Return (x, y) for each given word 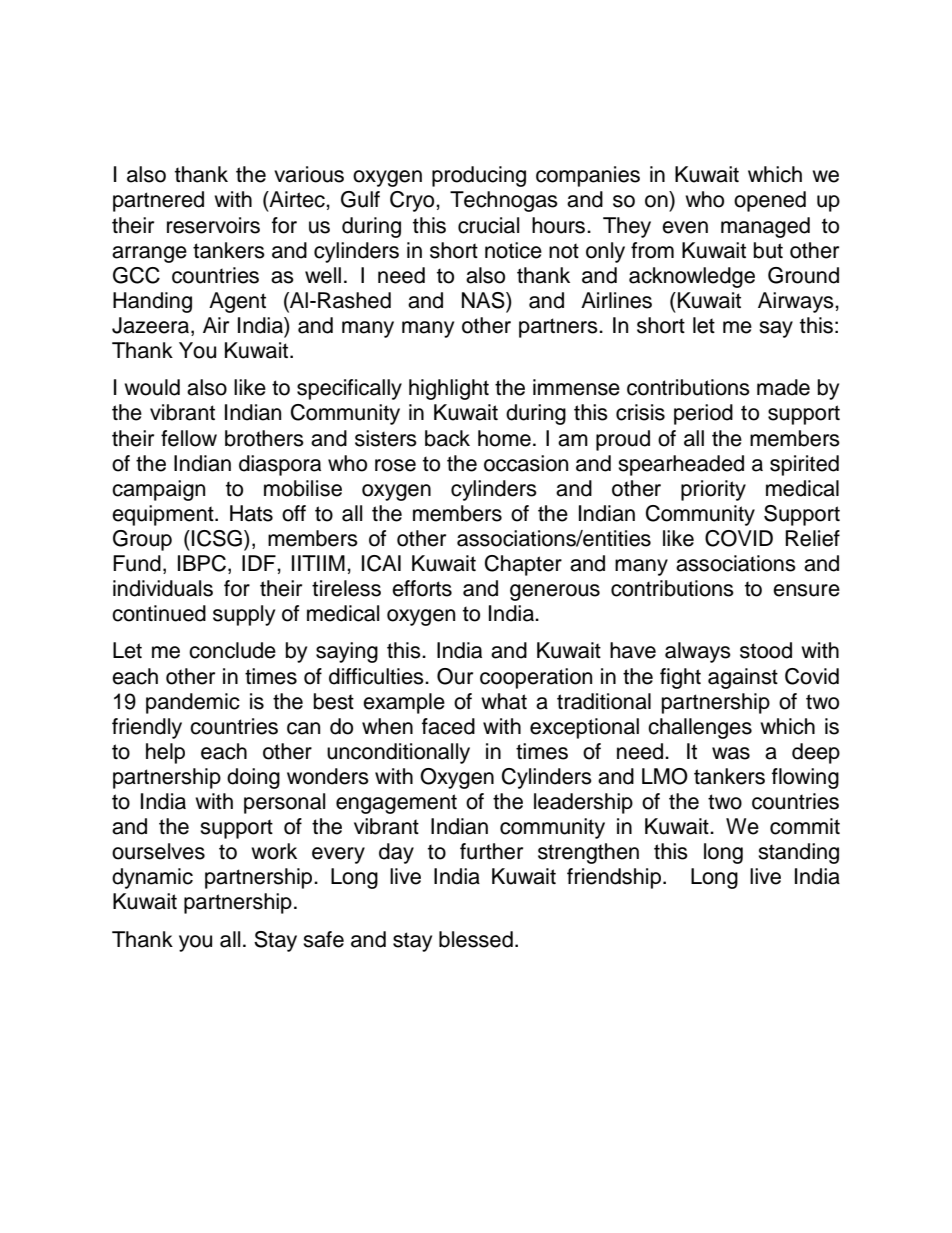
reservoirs (213, 225)
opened (770, 201)
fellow (189, 438)
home (504, 438)
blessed (476, 939)
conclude (232, 650)
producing (479, 176)
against (743, 678)
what (504, 701)
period (703, 414)
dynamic (152, 878)
